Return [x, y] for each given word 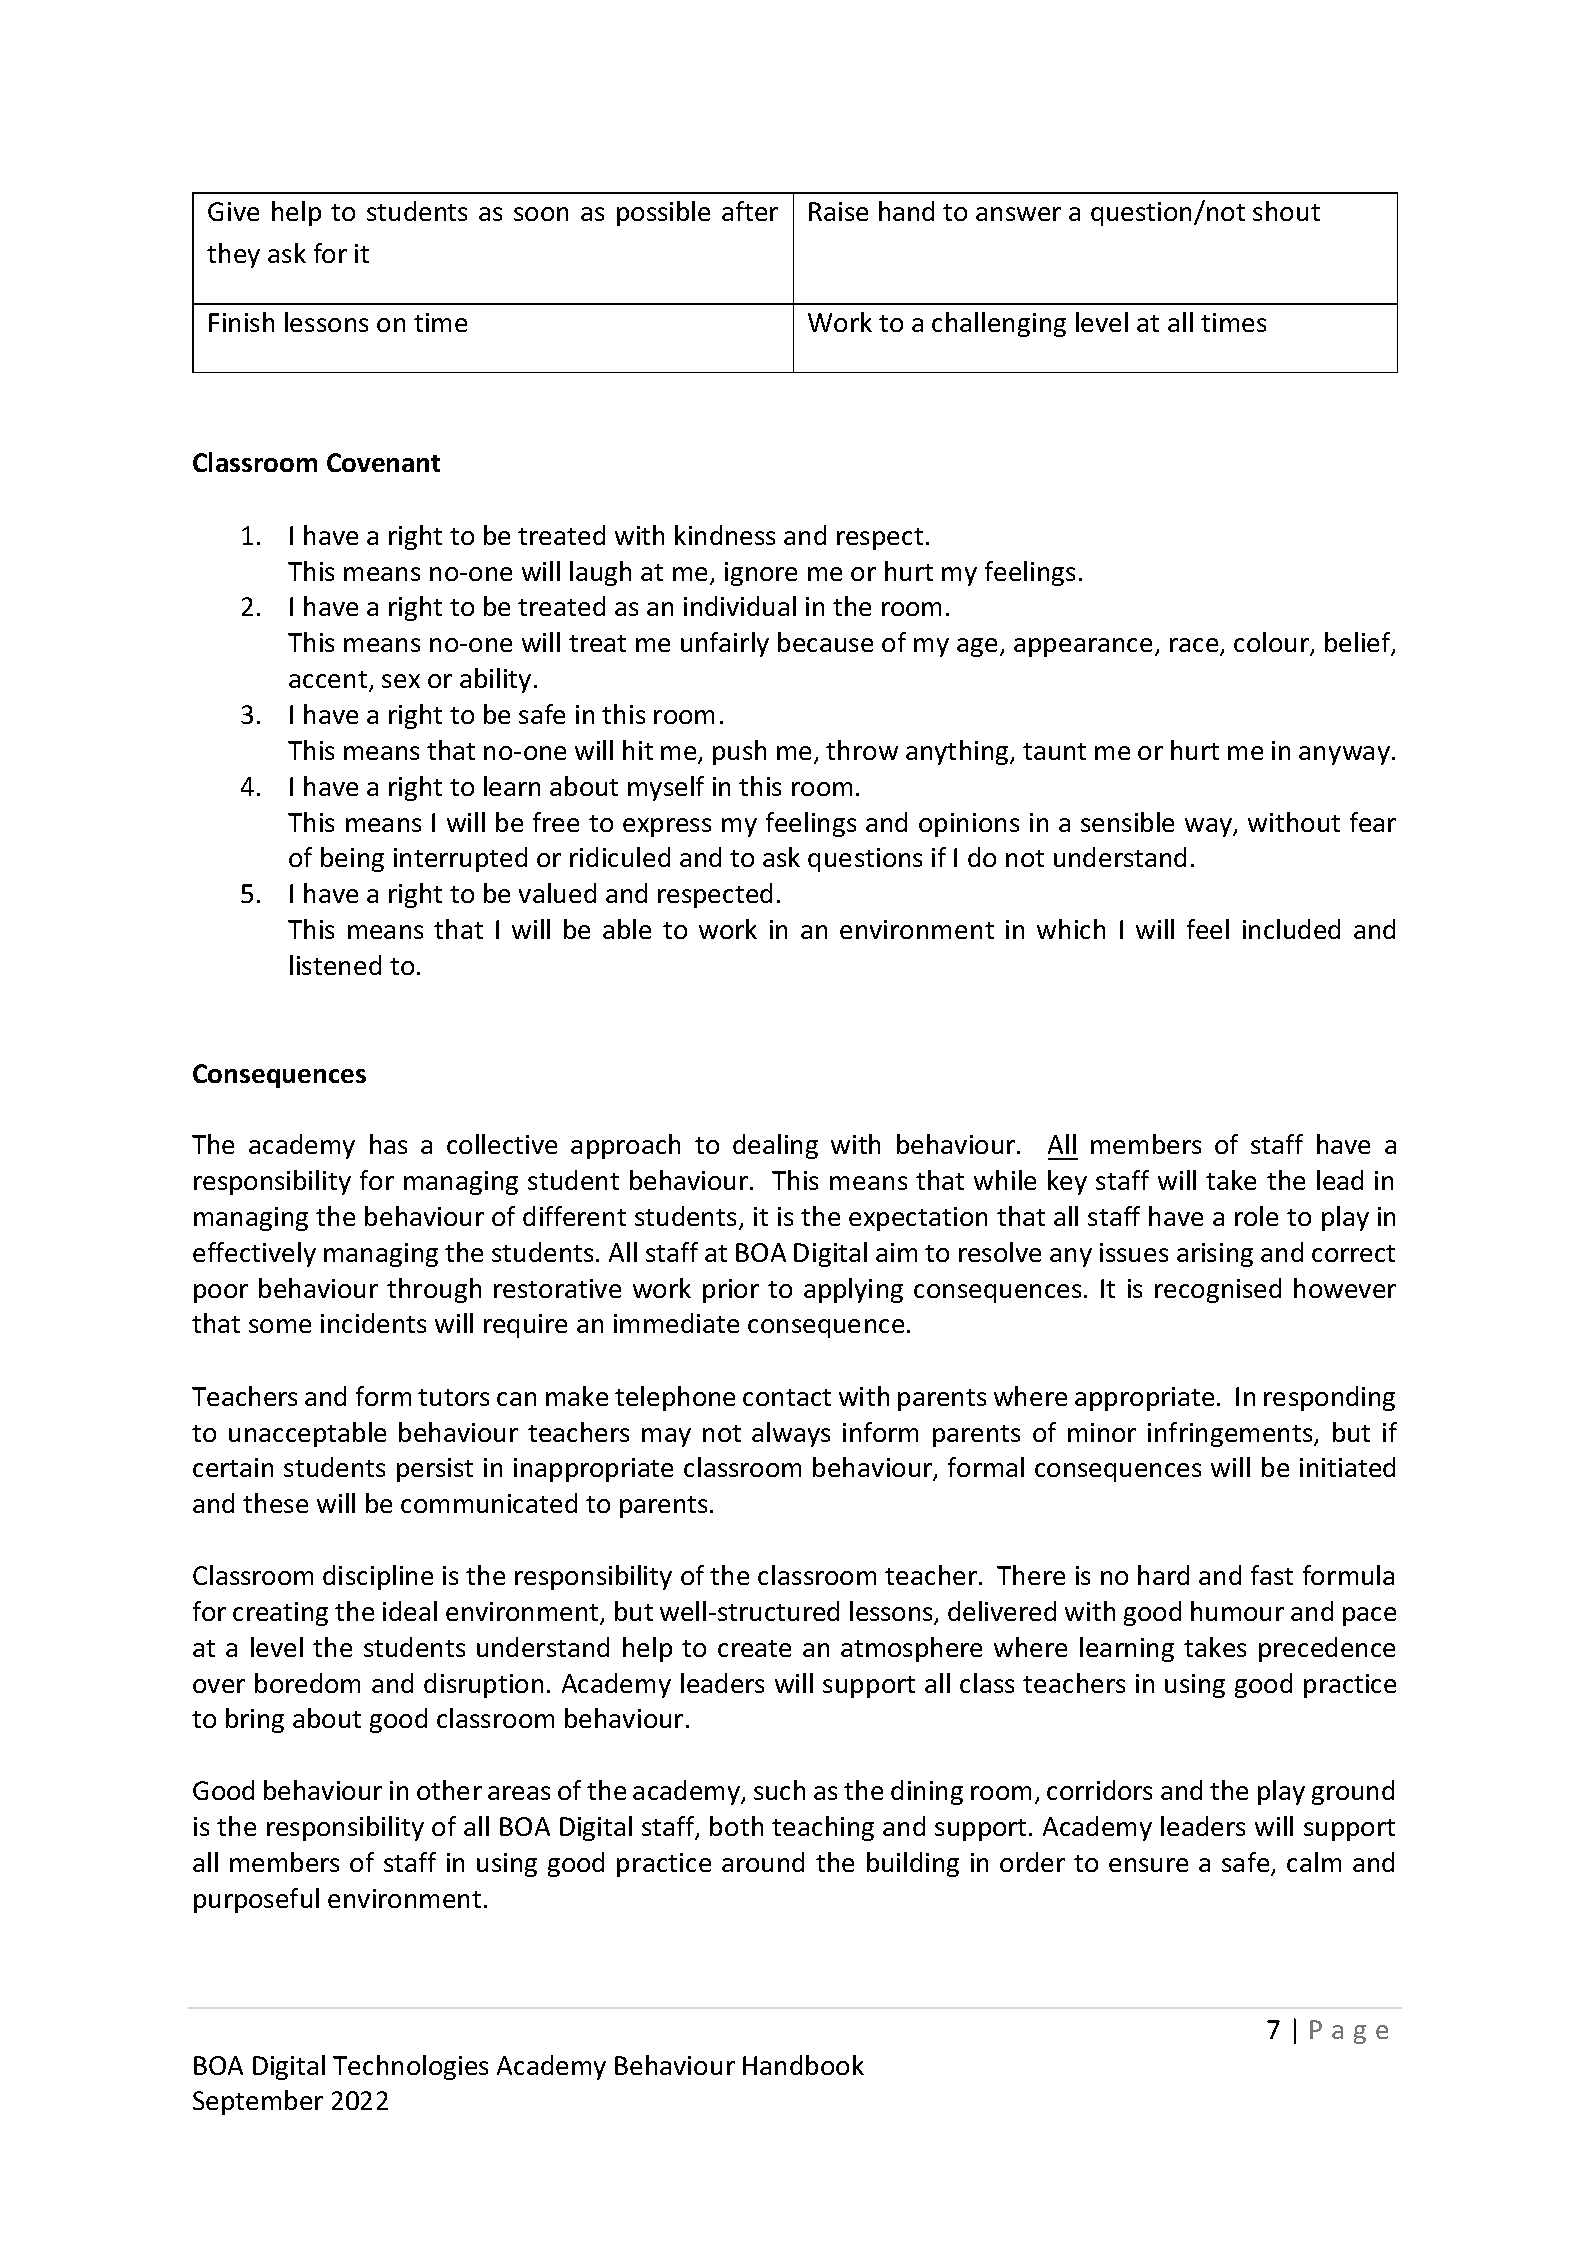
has [388, 1144]
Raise [838, 211]
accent [328, 679]
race [1195, 646]
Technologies [410, 2067]
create [754, 1648]
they [233, 255]
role [1256, 1216]
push [739, 752]
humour [1237, 1611]
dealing [775, 1146]
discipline [378, 1577]
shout [1286, 211]
